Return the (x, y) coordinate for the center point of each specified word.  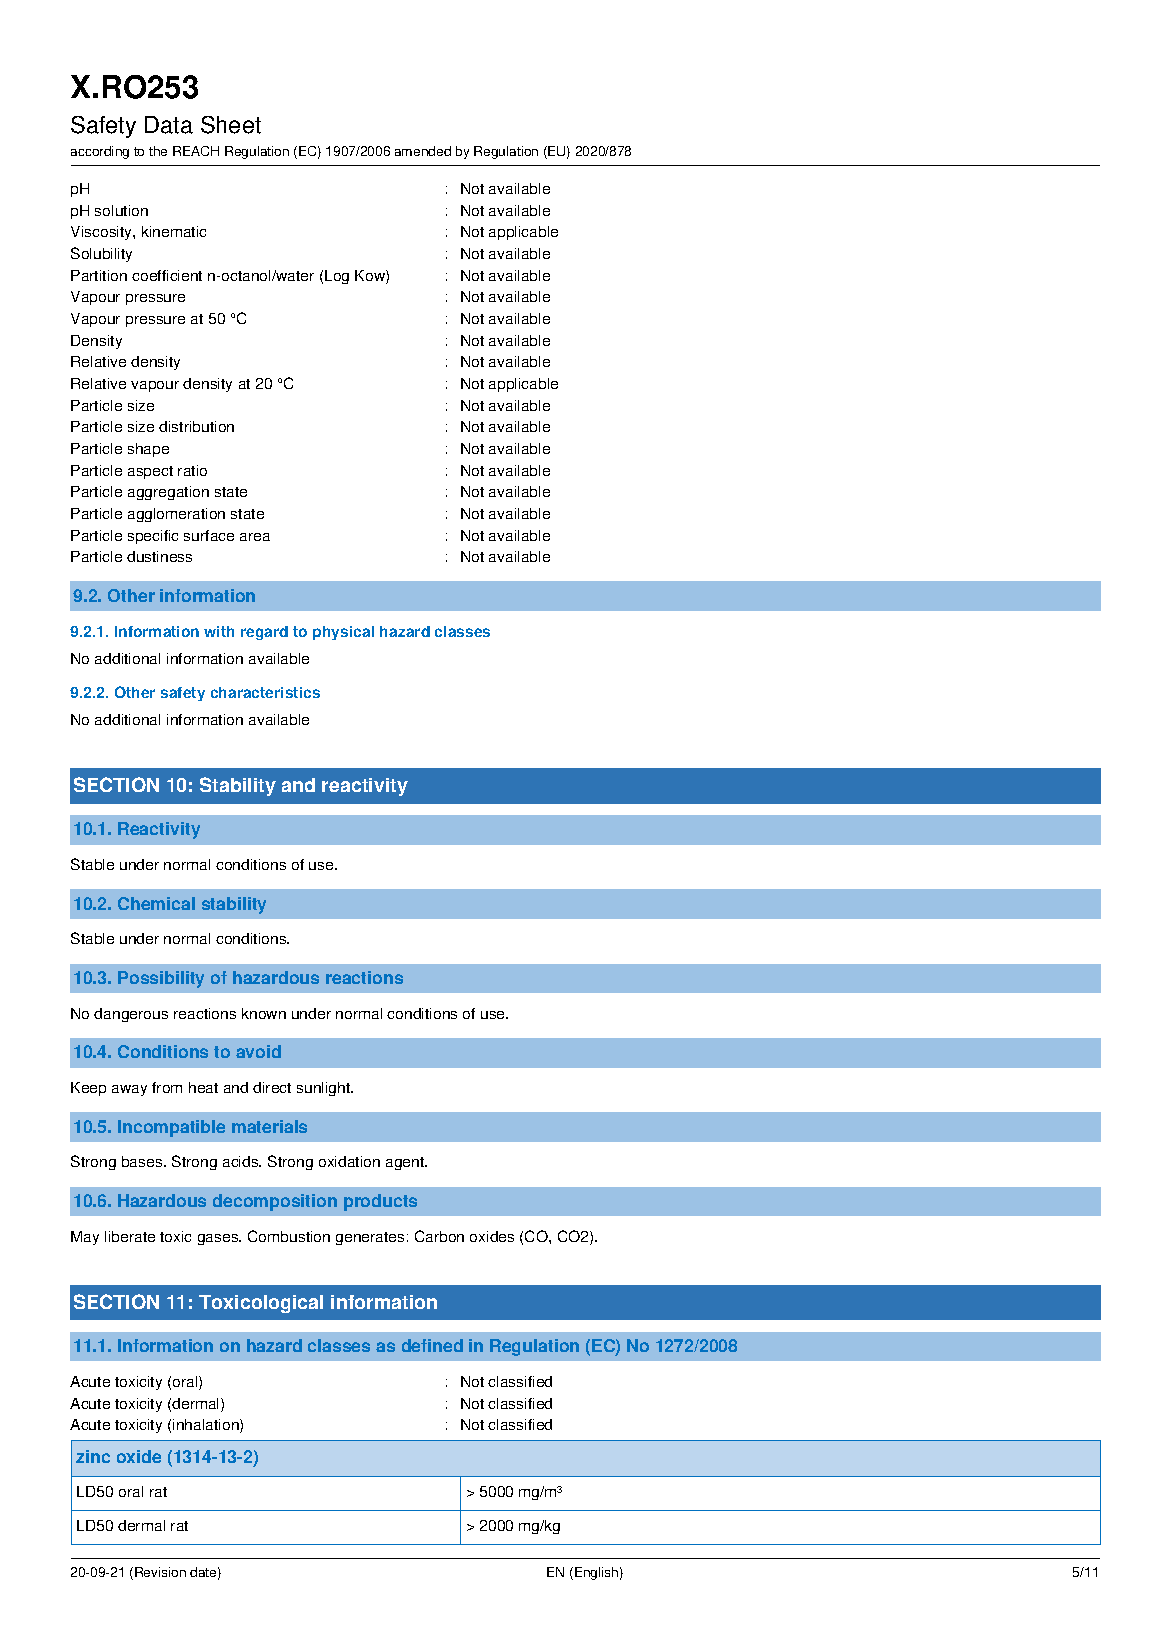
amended (423, 151)
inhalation (207, 1426)
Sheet (231, 125)
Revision (160, 1572)
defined (432, 1345)
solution (121, 210)
